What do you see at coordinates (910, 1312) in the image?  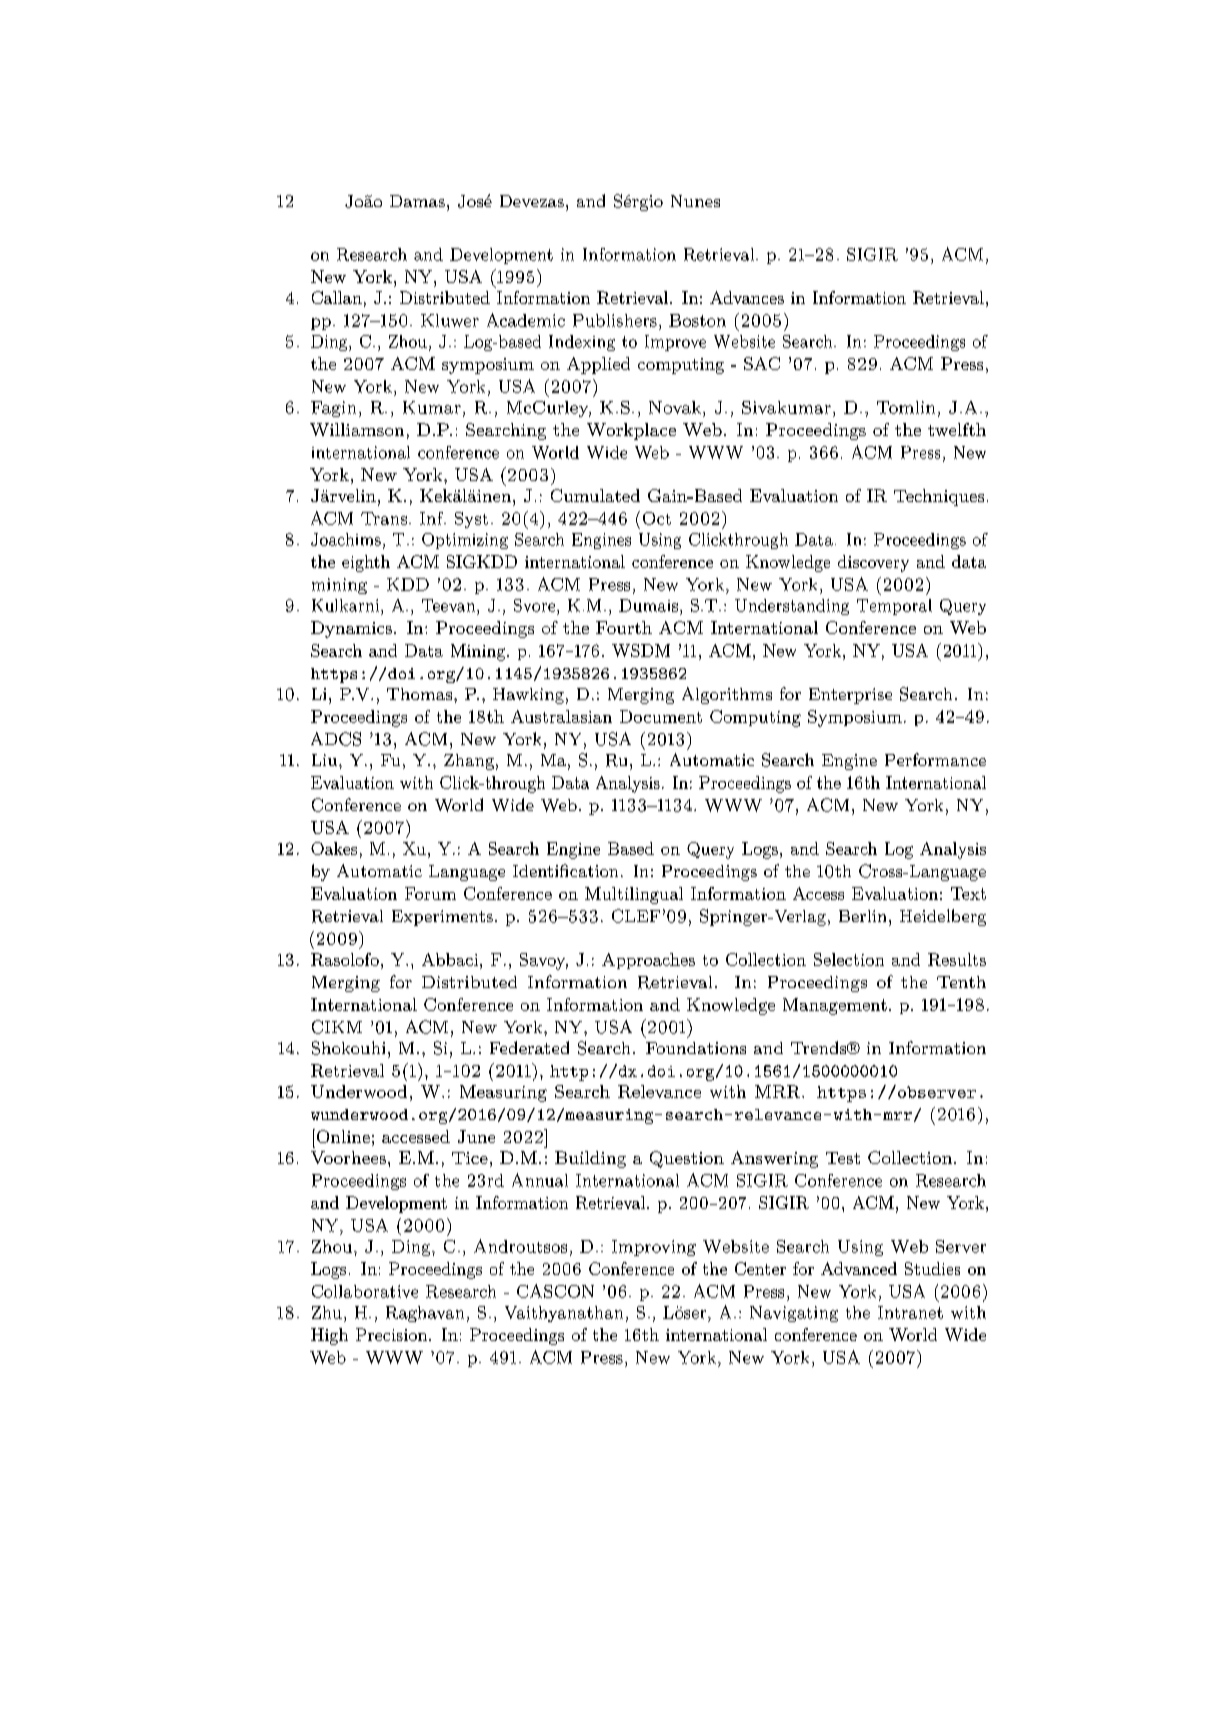 I see `Intranet` at bounding box center [910, 1312].
